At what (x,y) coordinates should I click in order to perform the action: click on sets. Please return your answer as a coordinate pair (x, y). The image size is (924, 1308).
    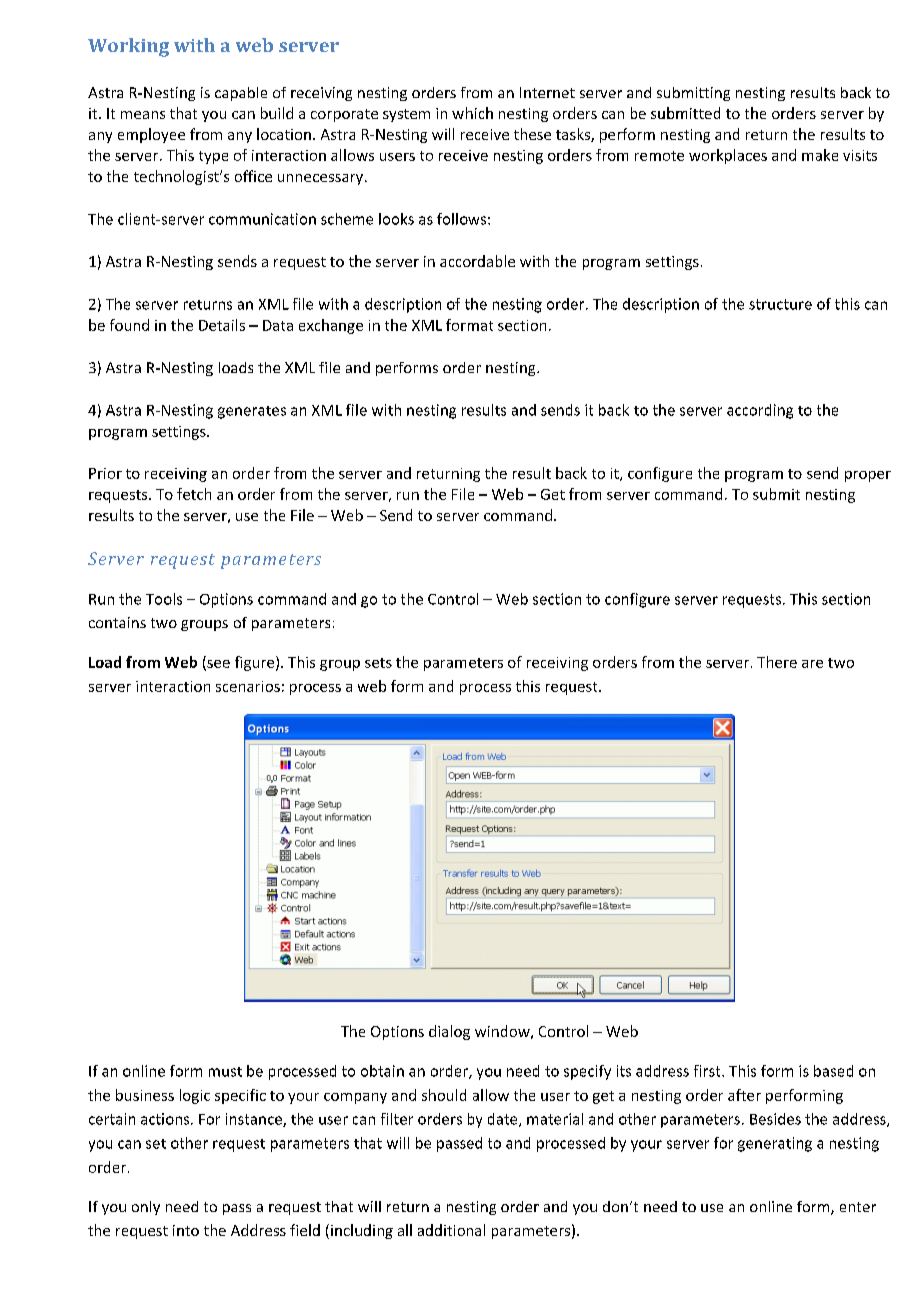
    Looking at the image, I should click on (378, 663).
